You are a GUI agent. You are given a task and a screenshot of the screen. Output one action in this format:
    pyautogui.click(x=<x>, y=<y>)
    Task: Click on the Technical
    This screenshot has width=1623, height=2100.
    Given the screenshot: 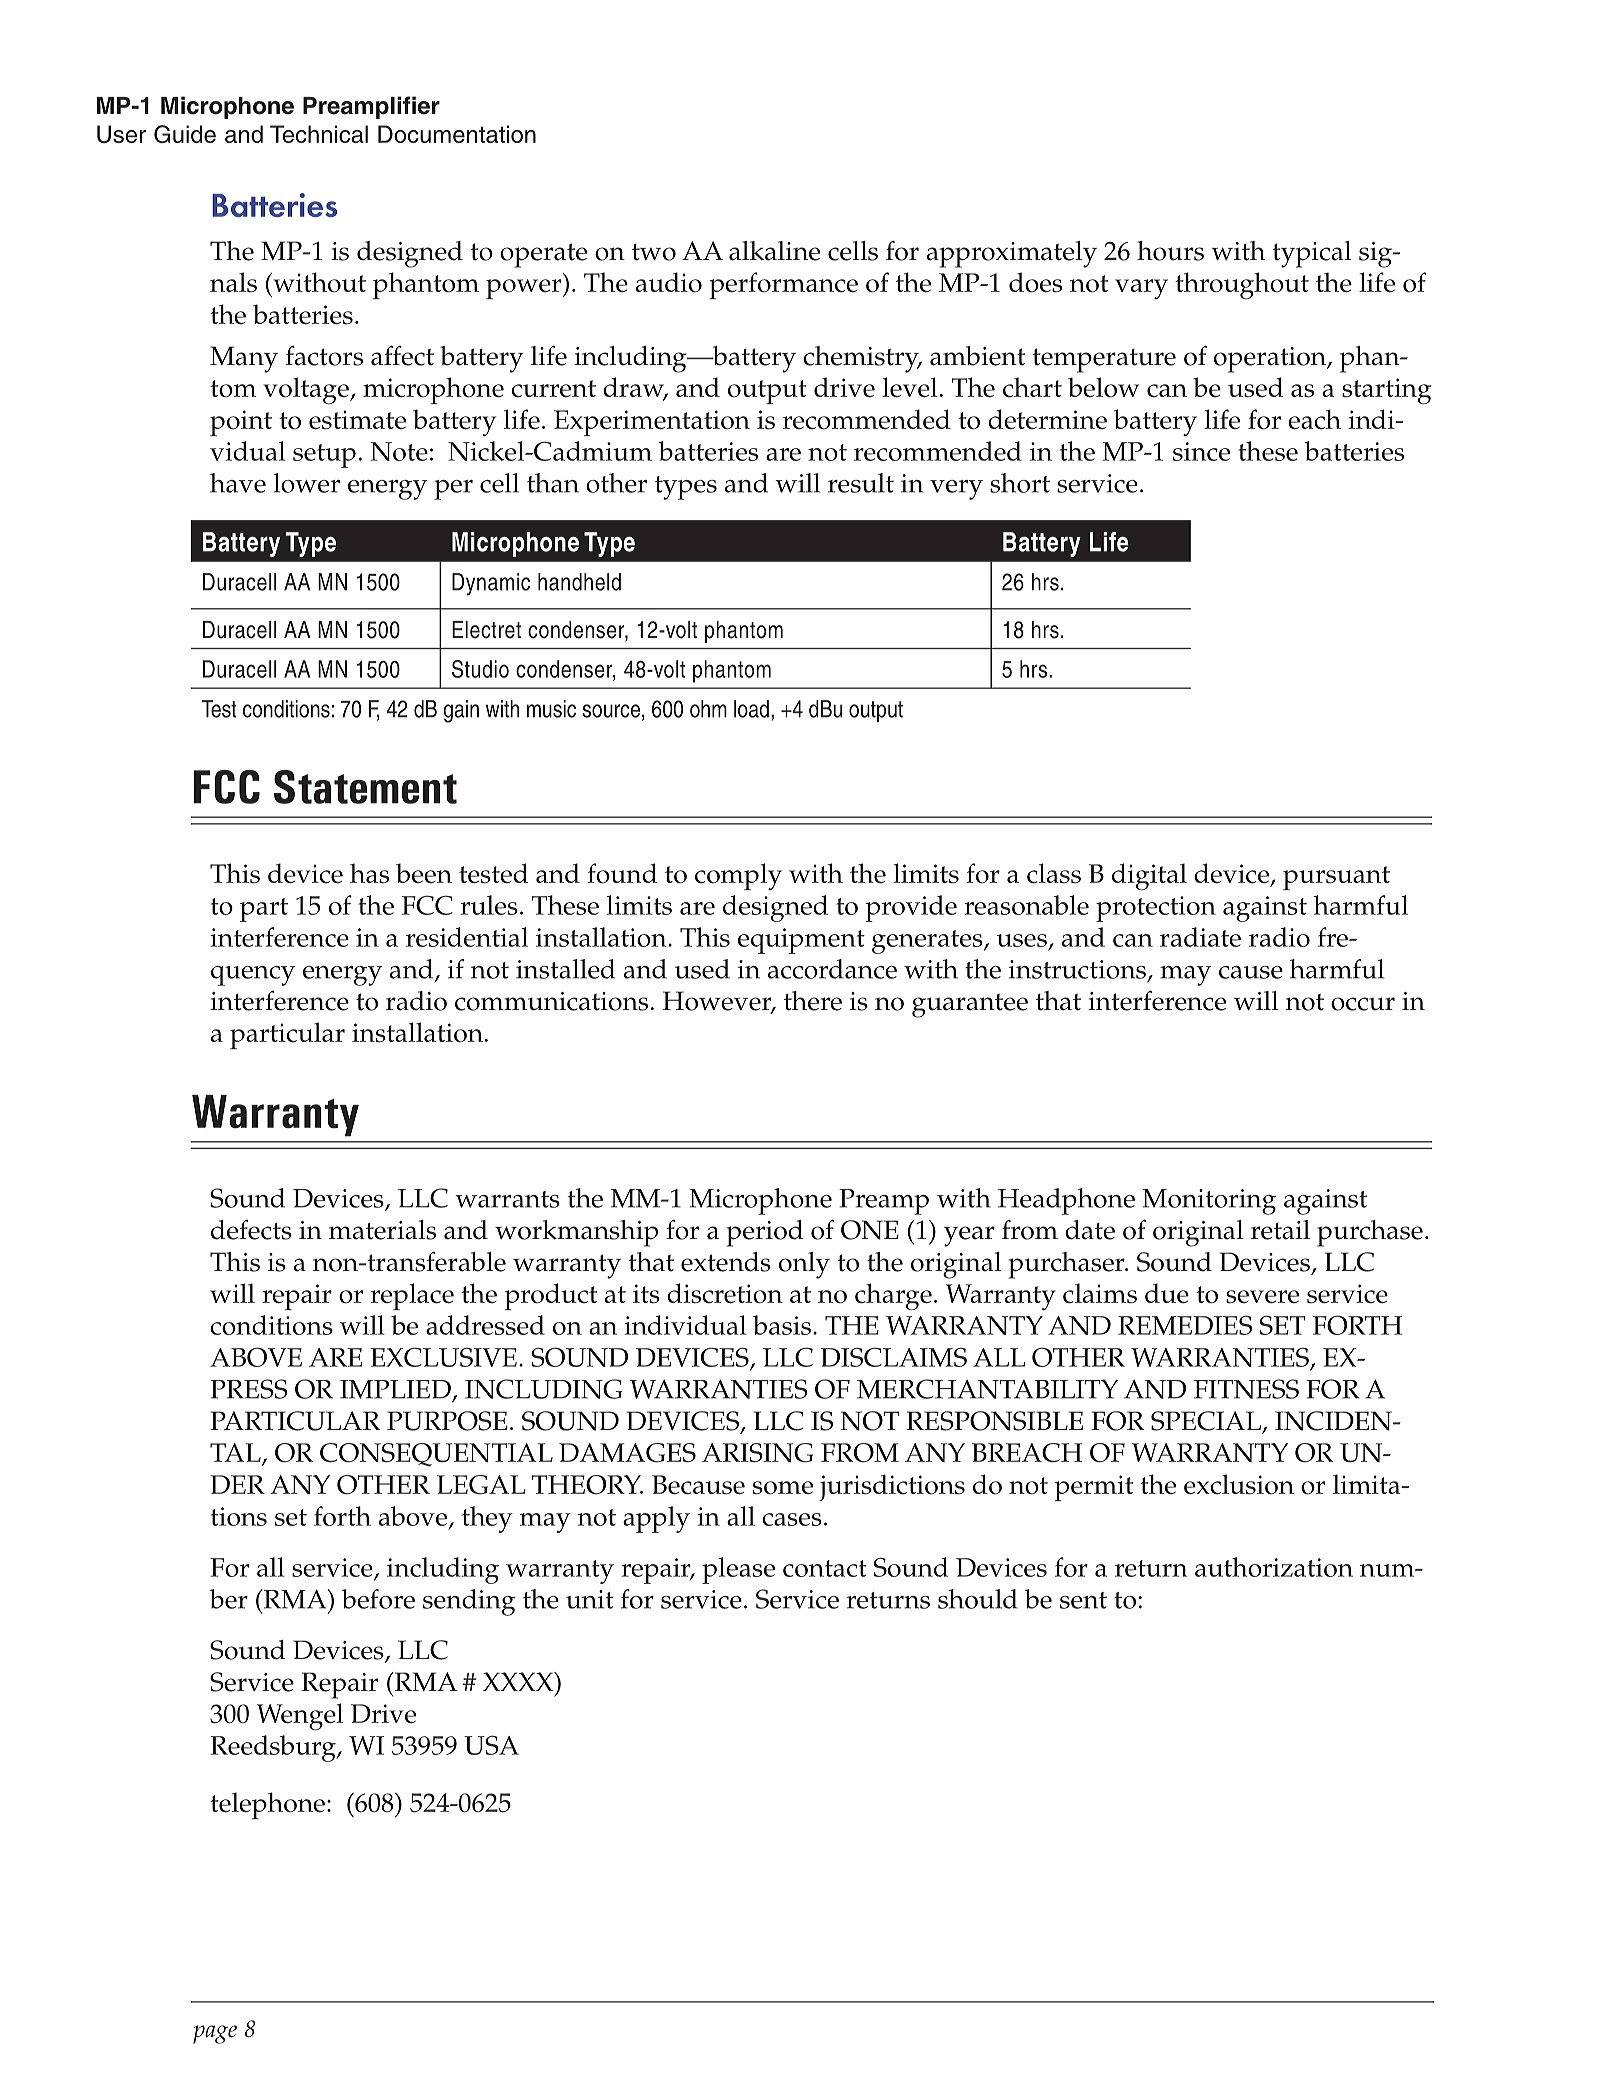 What is the action you would take?
    pyautogui.click(x=319, y=134)
